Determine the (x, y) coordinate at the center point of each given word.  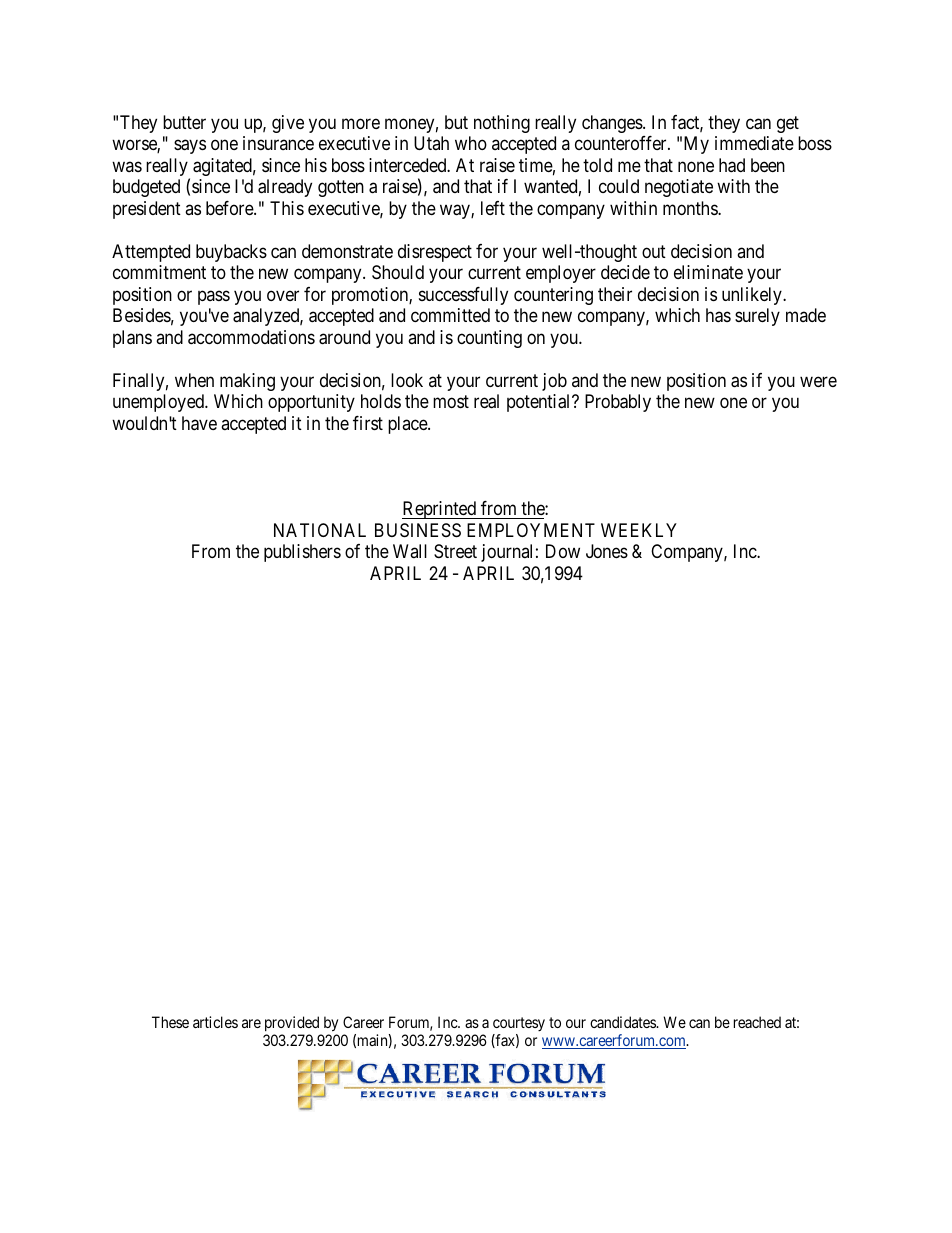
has (718, 315)
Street (455, 551)
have (199, 423)
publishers (302, 553)
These (170, 1022)
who (471, 143)
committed (450, 315)
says (190, 147)
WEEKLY (639, 530)
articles (215, 1022)
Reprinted (440, 510)
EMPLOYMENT (531, 530)
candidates (623, 1022)
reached (757, 1022)
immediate (754, 143)
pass (214, 297)
